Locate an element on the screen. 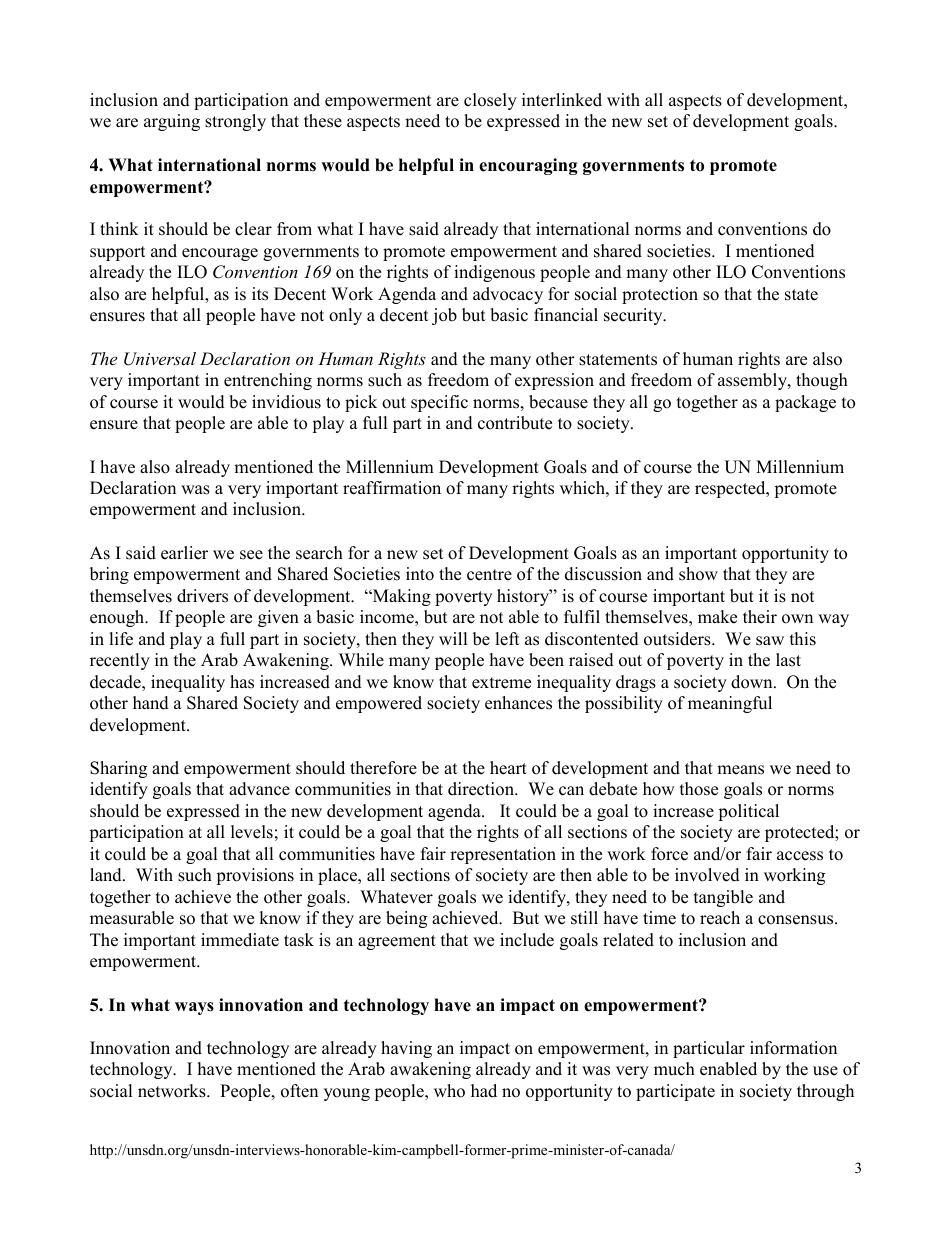 This screenshot has width=952, height=1233. Sharing is located at coordinates (118, 769).
